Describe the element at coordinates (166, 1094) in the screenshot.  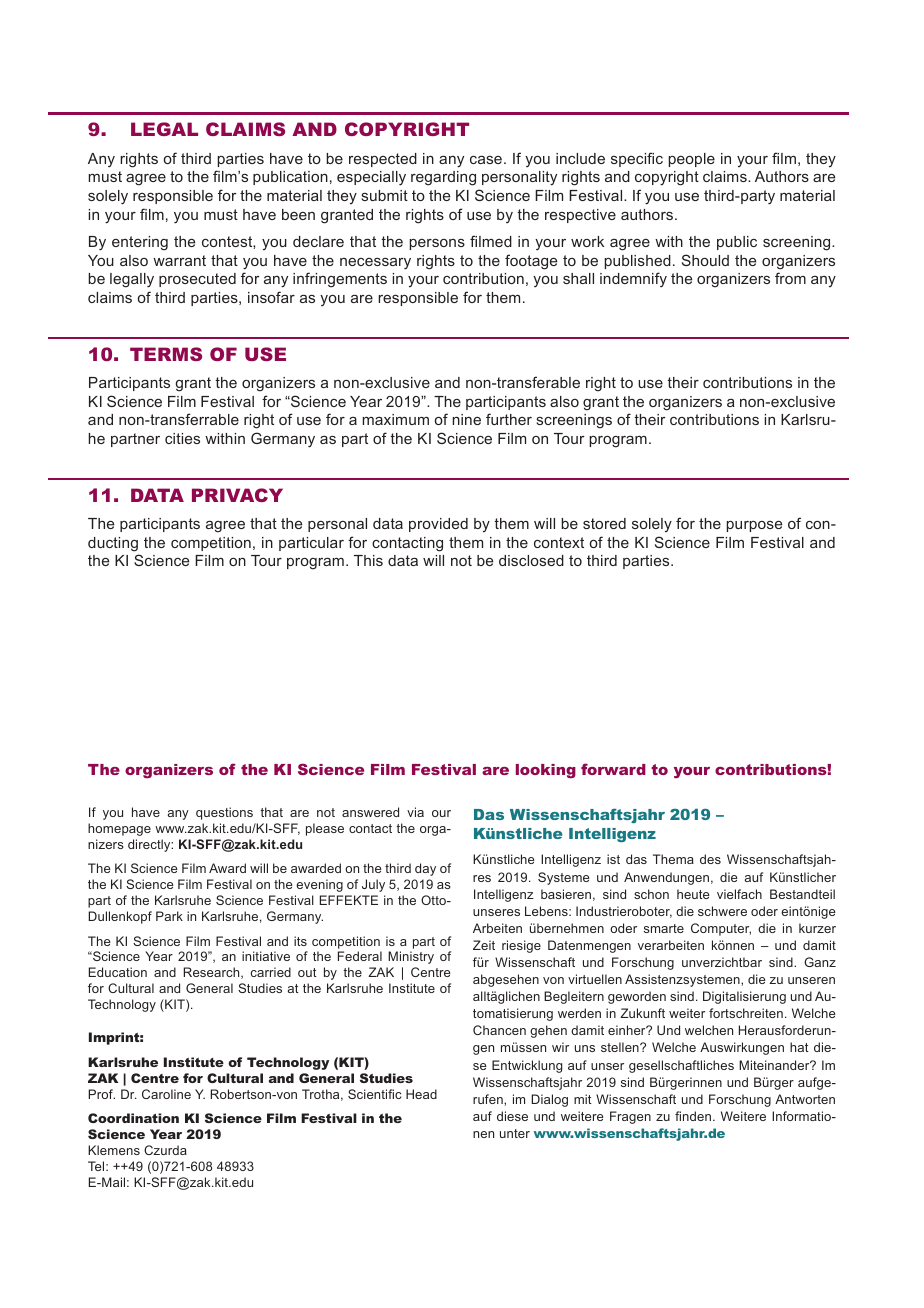
I see `Caroline` at that location.
